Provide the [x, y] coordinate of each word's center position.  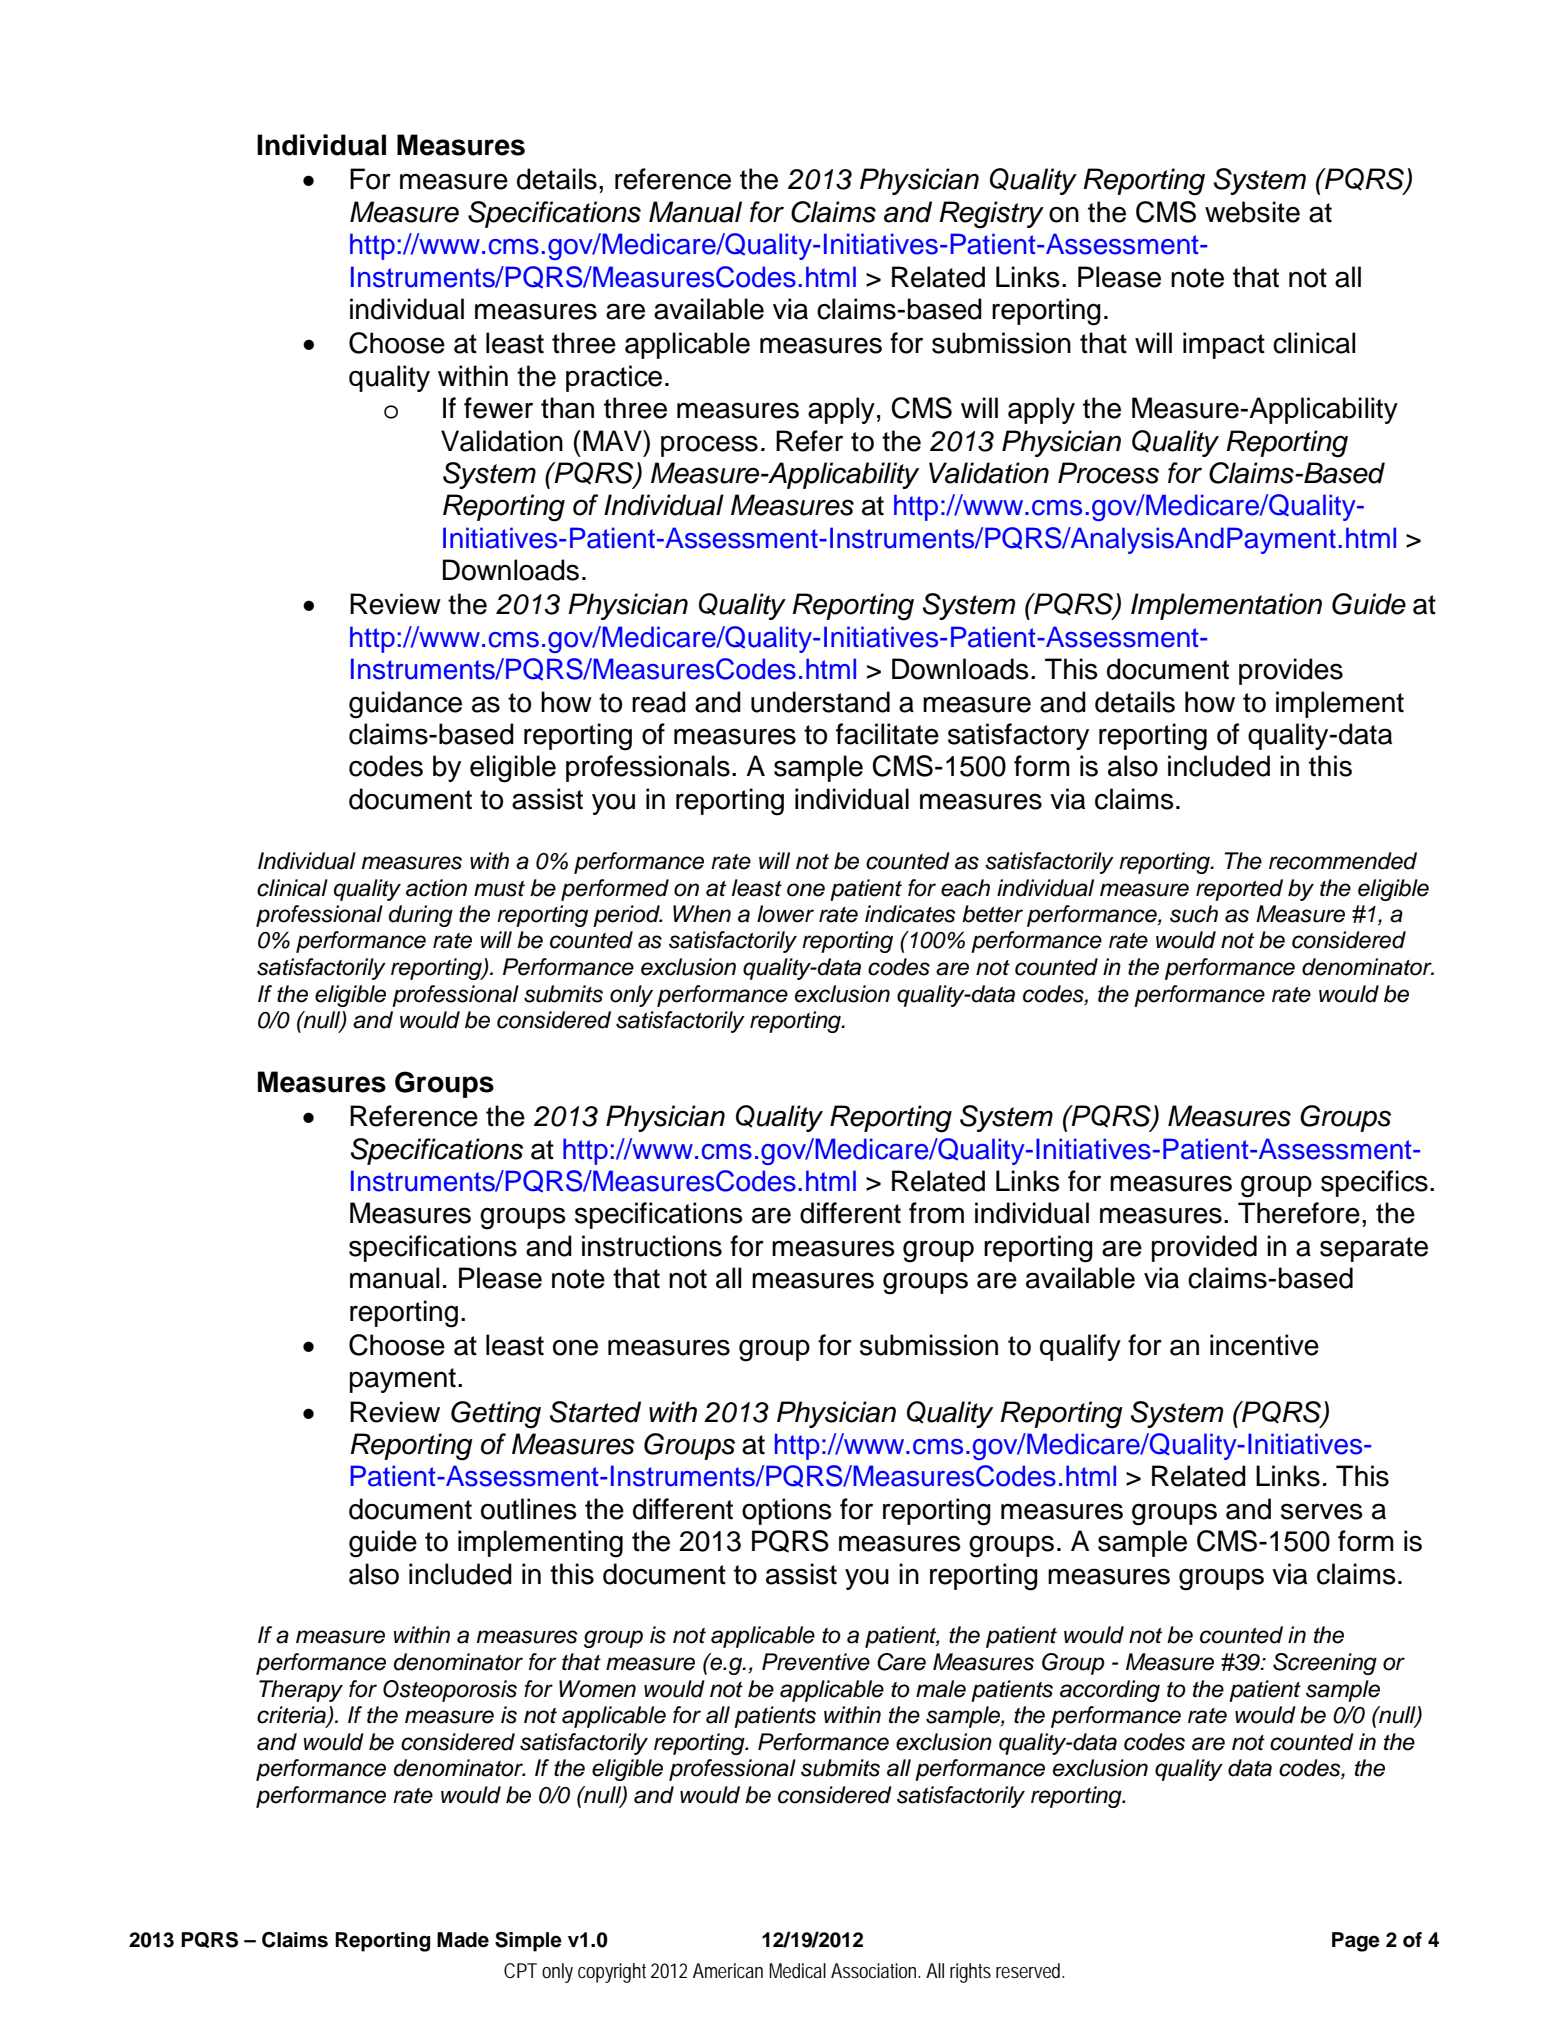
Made [463, 1940]
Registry [991, 215]
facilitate [887, 734]
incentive [1264, 1345]
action [436, 888]
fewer [498, 408]
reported [1239, 890]
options [787, 1511]
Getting [496, 1415]
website [1252, 212]
